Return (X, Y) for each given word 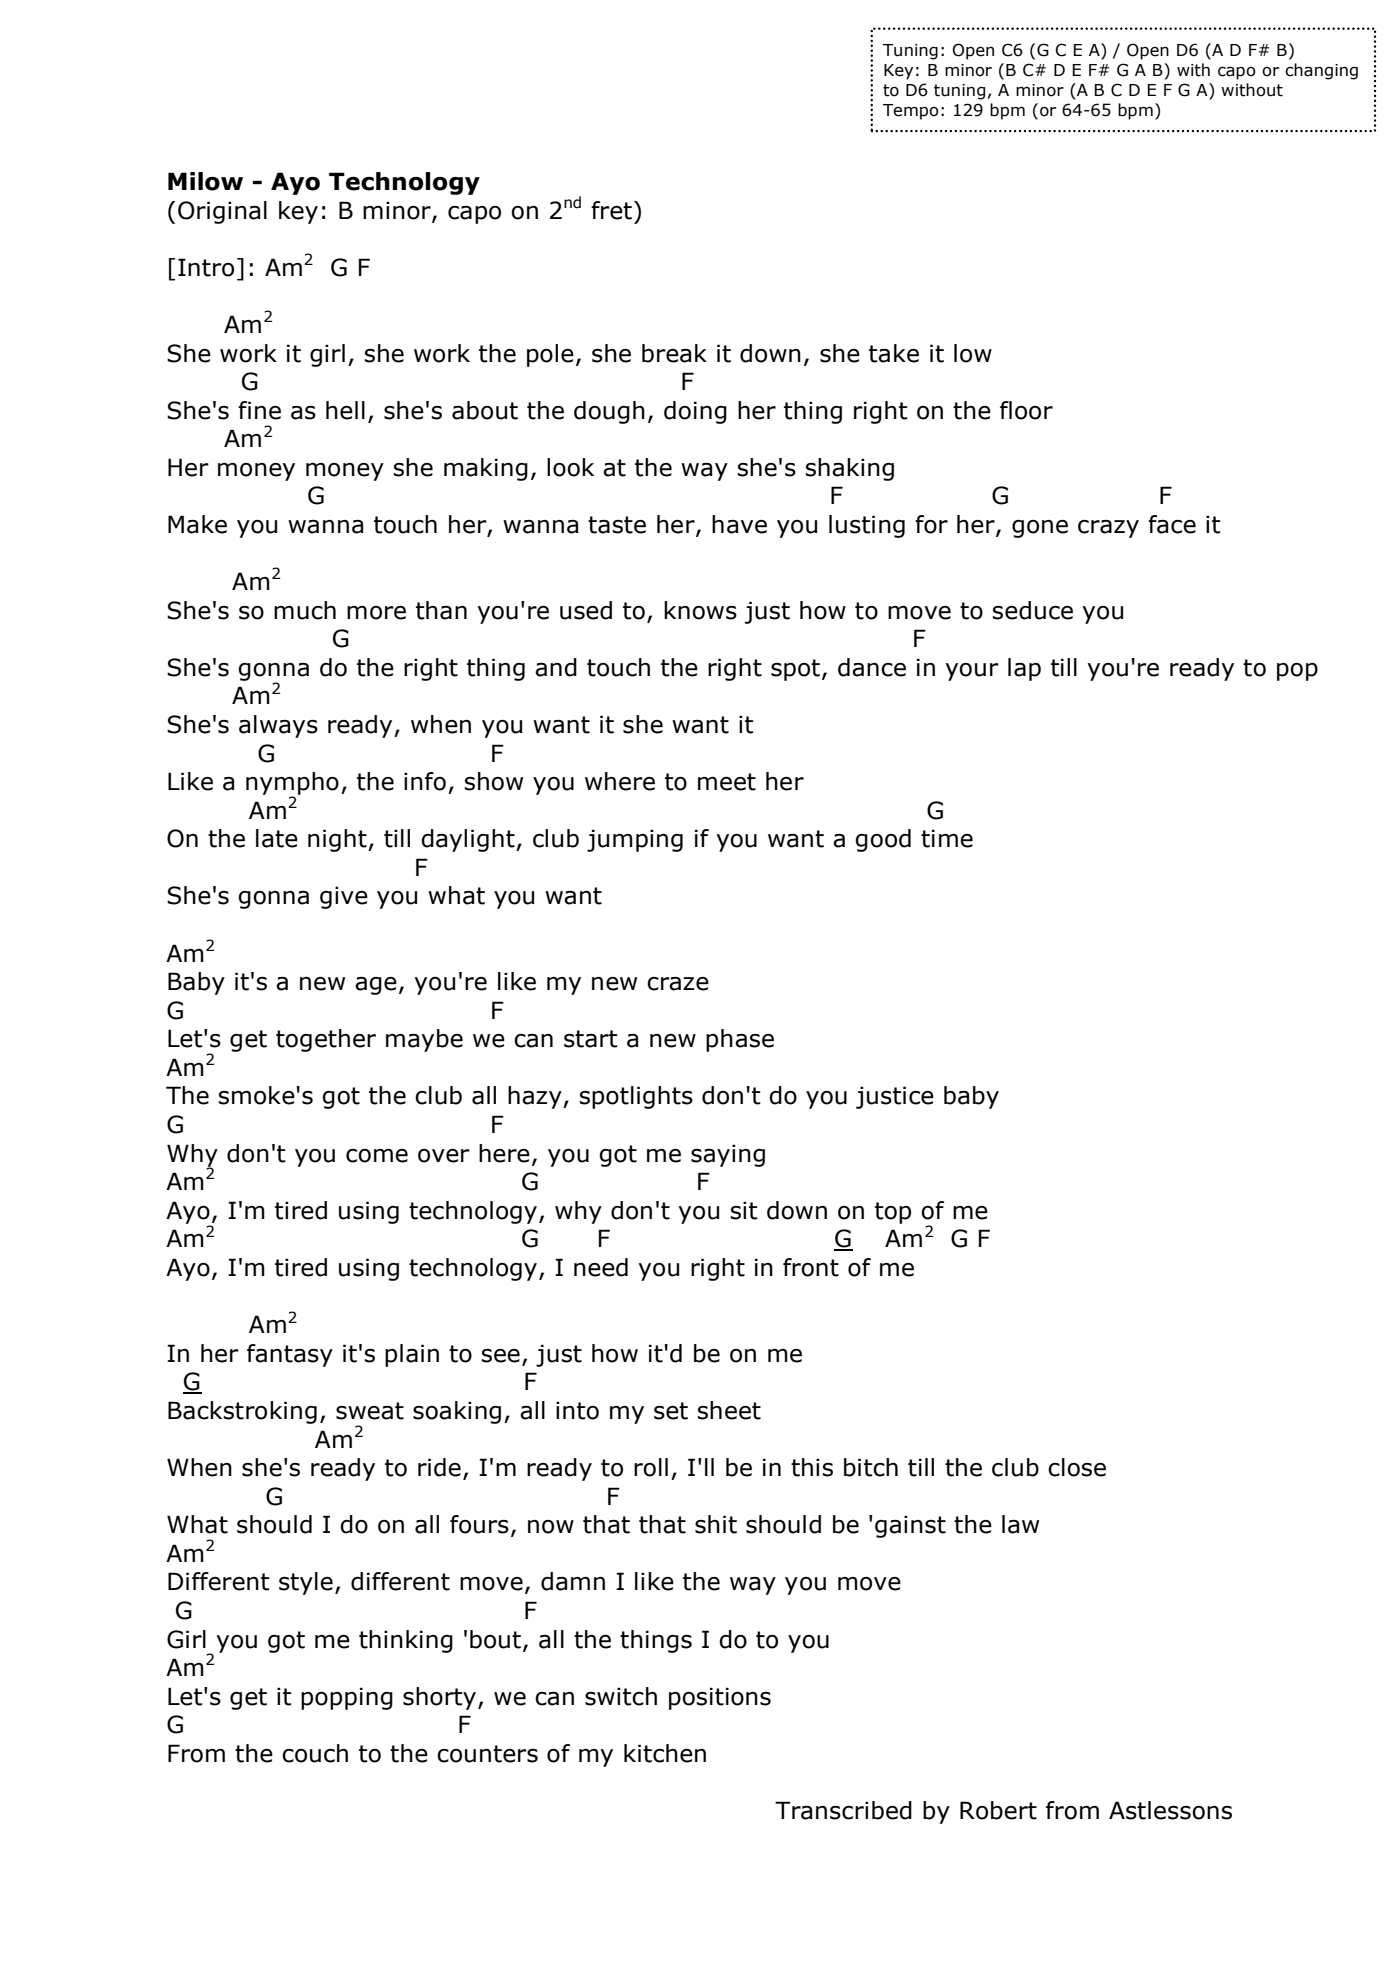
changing (1321, 71)
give (344, 897)
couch (315, 1753)
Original (222, 212)
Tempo (911, 112)
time (947, 838)
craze (678, 984)
